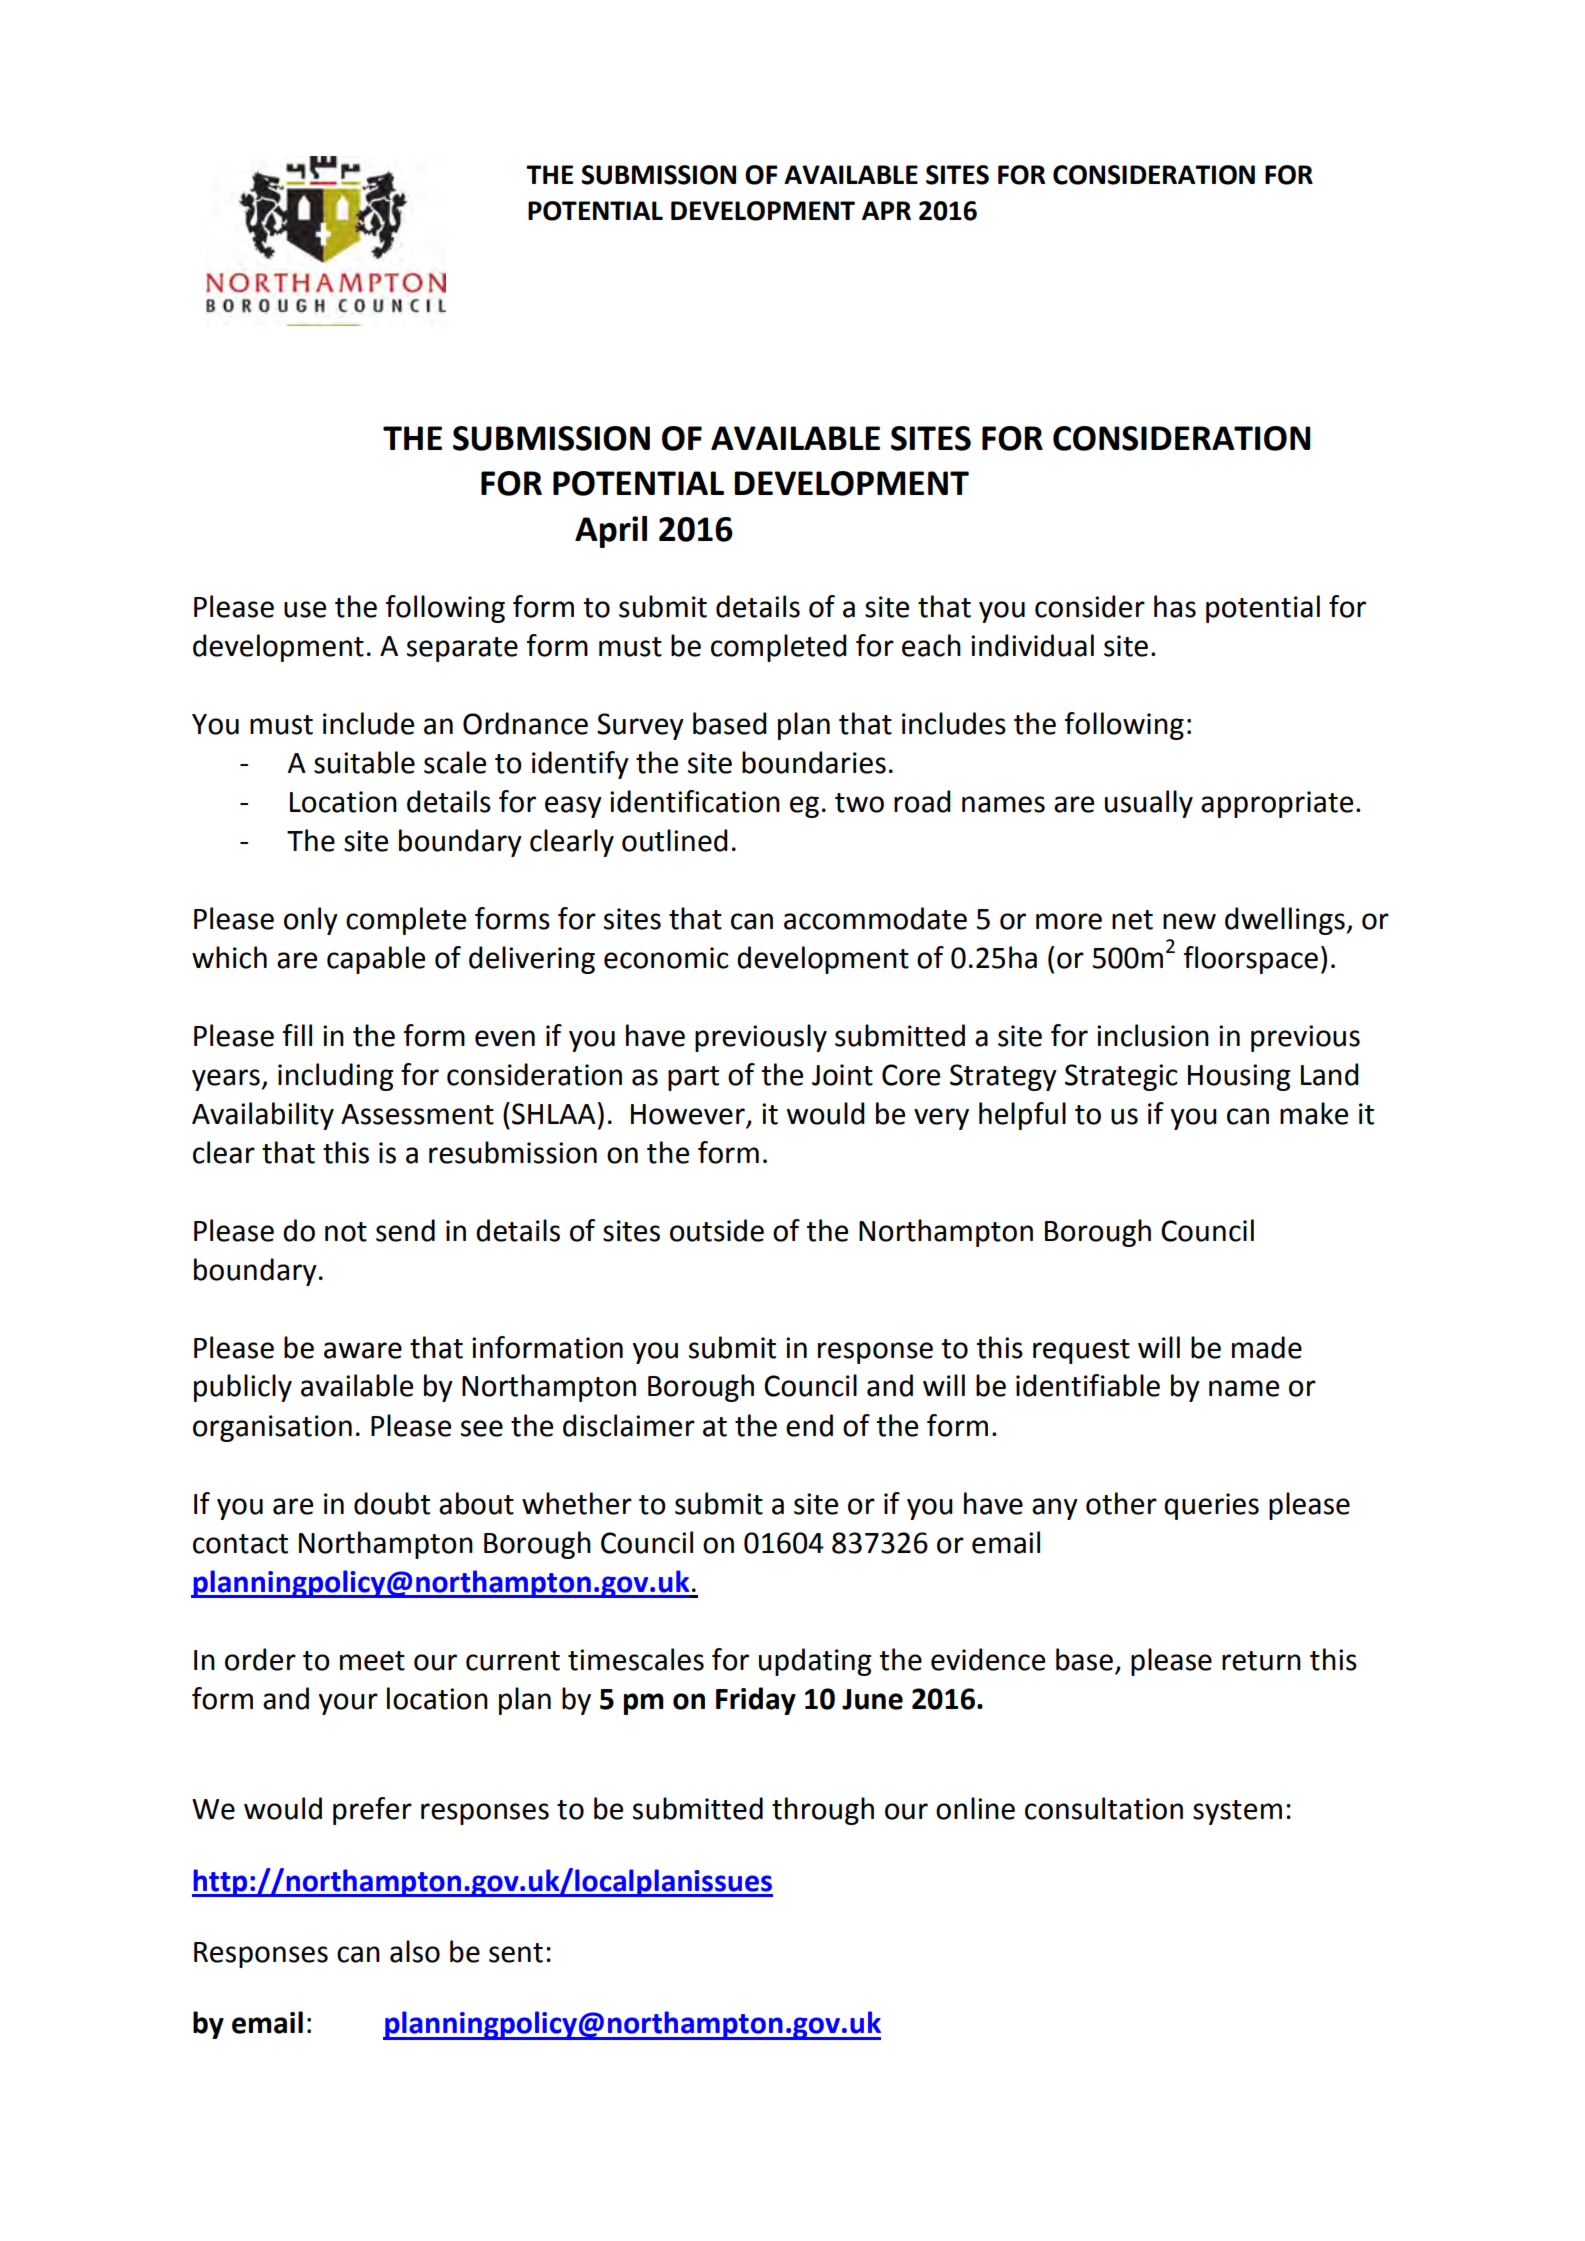 The width and height of the page is (1585, 2241). I want to click on April, so click(611, 532).
